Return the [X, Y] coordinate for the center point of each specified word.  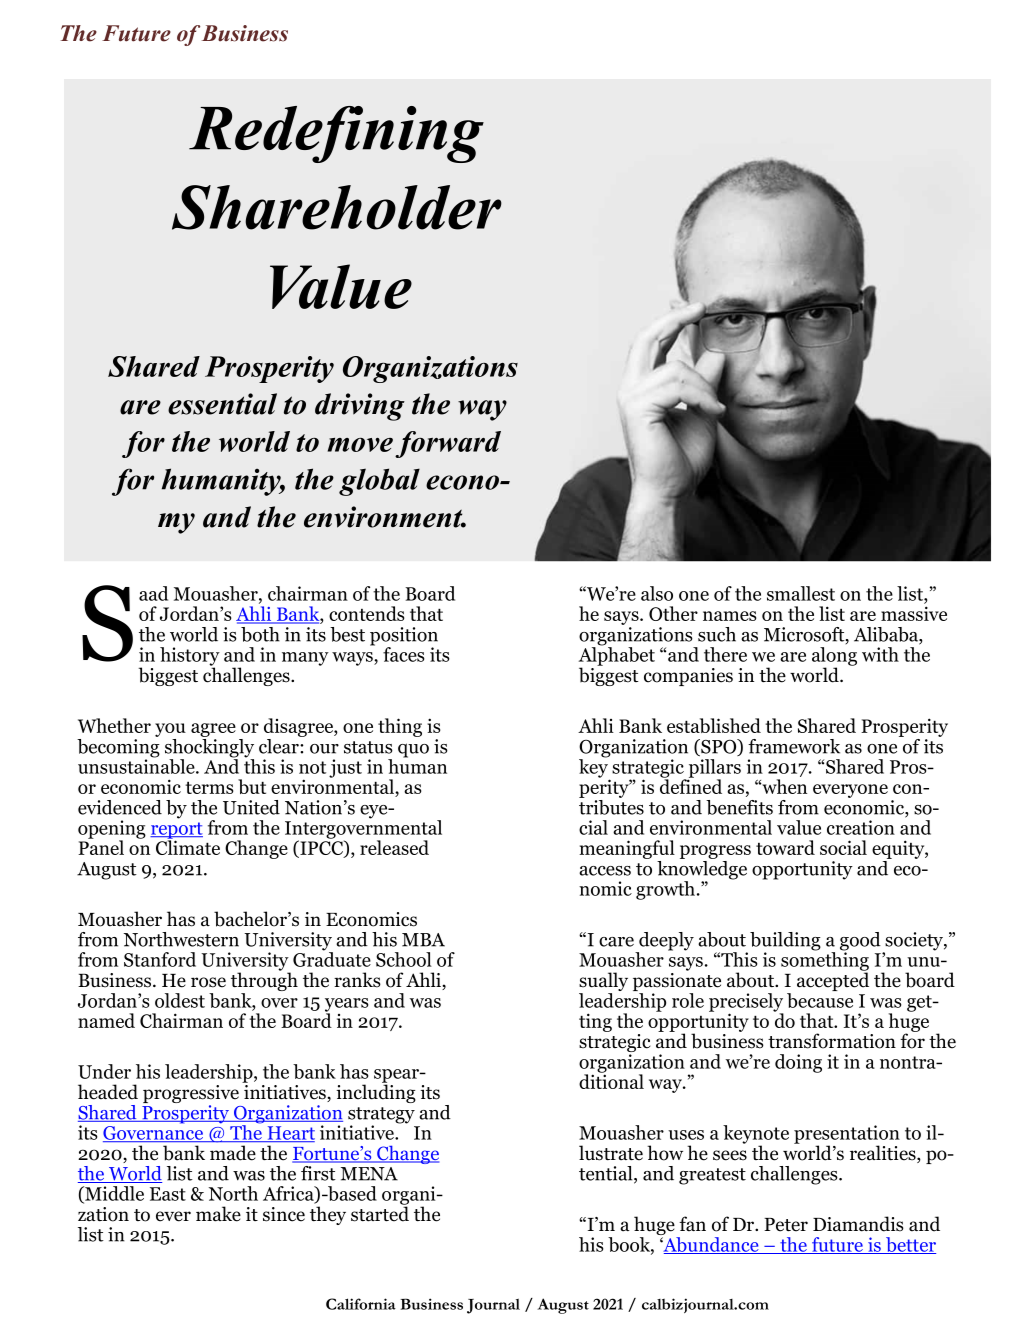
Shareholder [337, 207]
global [379, 482]
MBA [423, 940]
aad [153, 593]
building [785, 942]
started [380, 1213]
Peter [786, 1225]
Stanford [160, 959]
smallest [801, 593]
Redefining [336, 134]
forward [448, 444]
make [218, 1214]
